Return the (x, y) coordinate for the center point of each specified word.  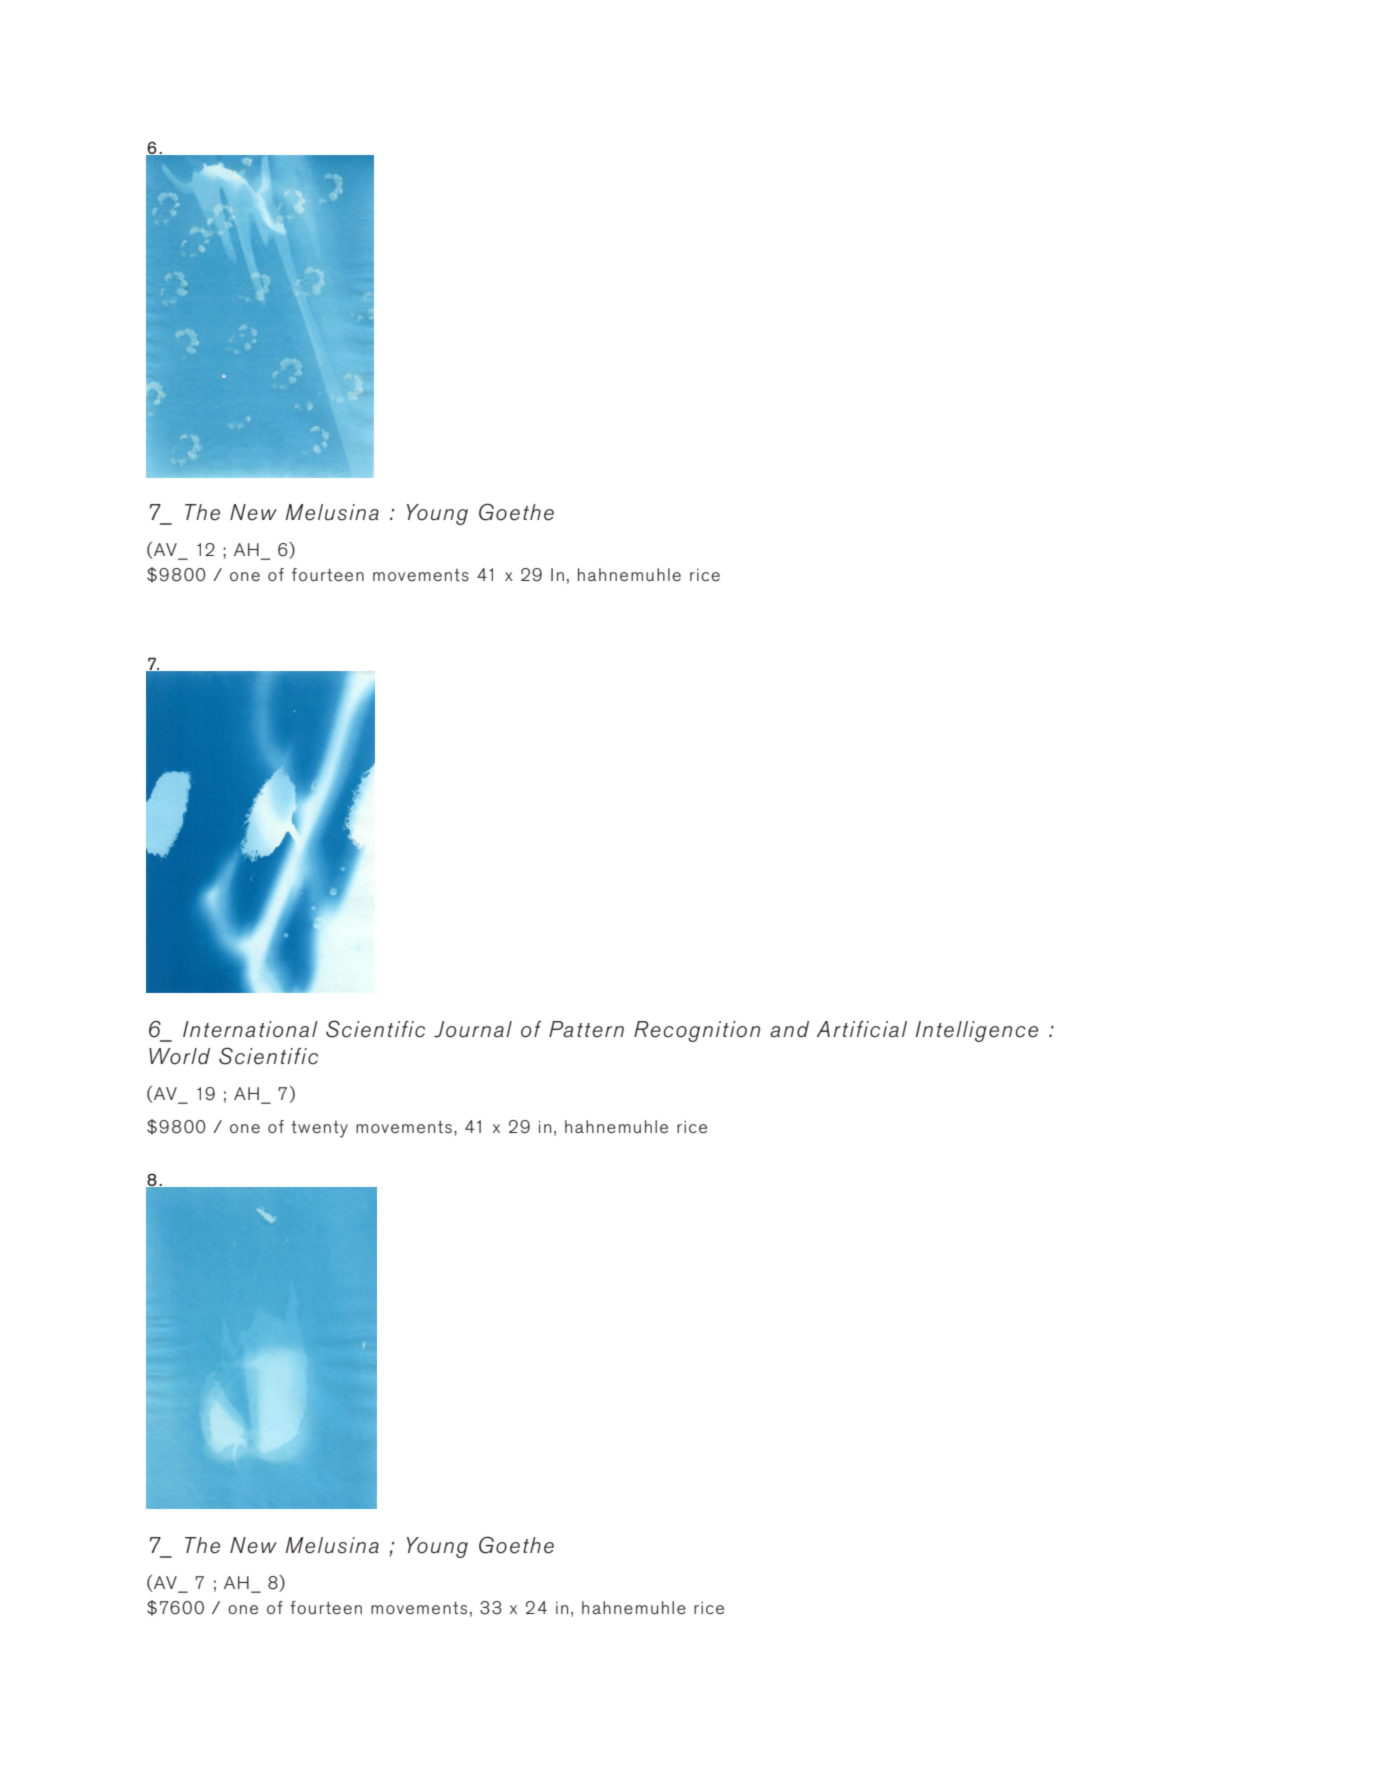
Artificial (862, 1029)
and (789, 1029)
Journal (473, 1029)
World (179, 1056)
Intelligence (977, 1031)
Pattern (586, 1029)
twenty (319, 1129)
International (250, 1029)
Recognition (697, 1031)
